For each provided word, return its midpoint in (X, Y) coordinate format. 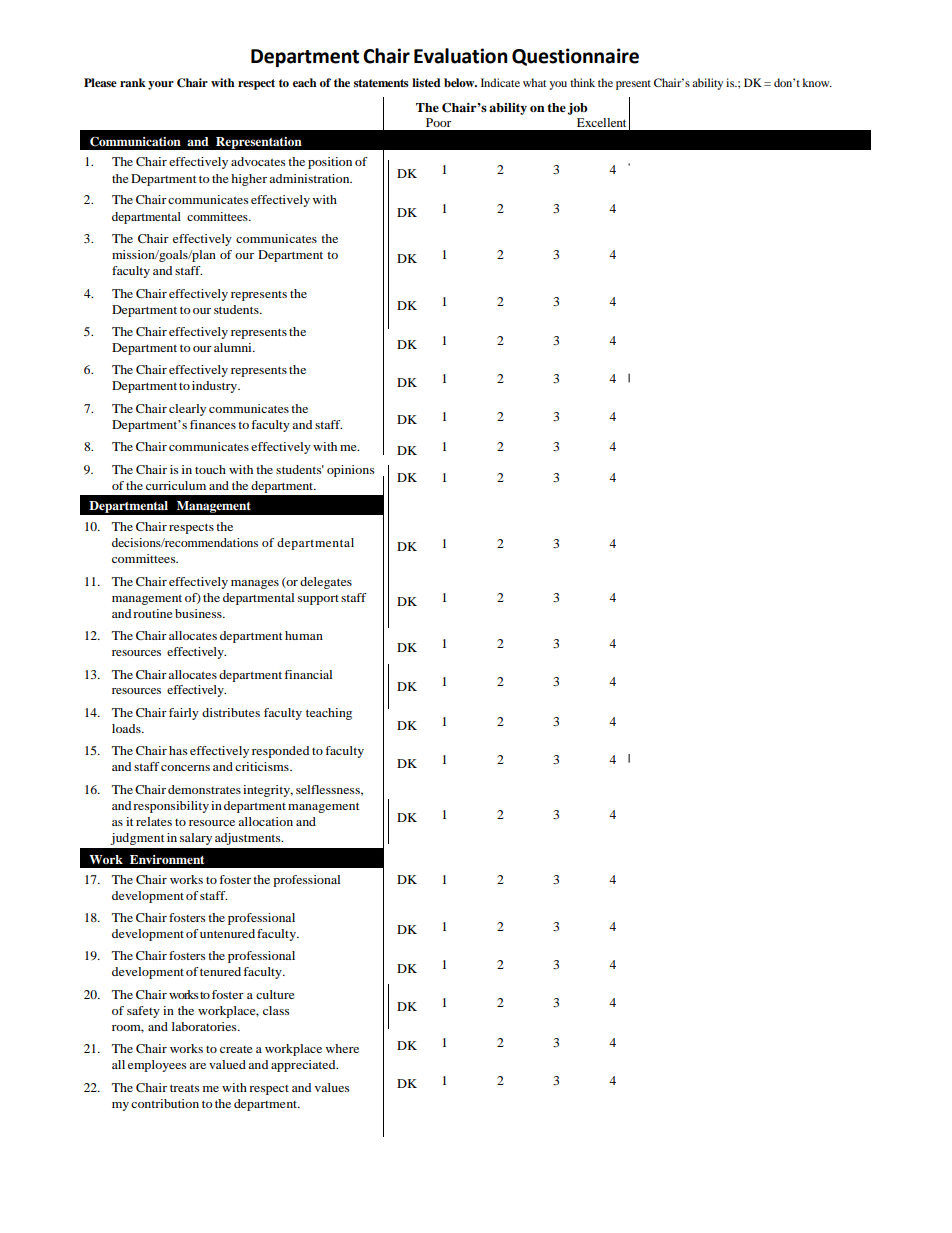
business (199, 613)
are (197, 1066)
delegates (326, 583)
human (304, 635)
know (817, 82)
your (161, 85)
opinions (351, 471)
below (460, 82)
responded (280, 752)
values (332, 1087)
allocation (265, 821)
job (578, 109)
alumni (234, 347)
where (342, 1048)
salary (196, 839)
